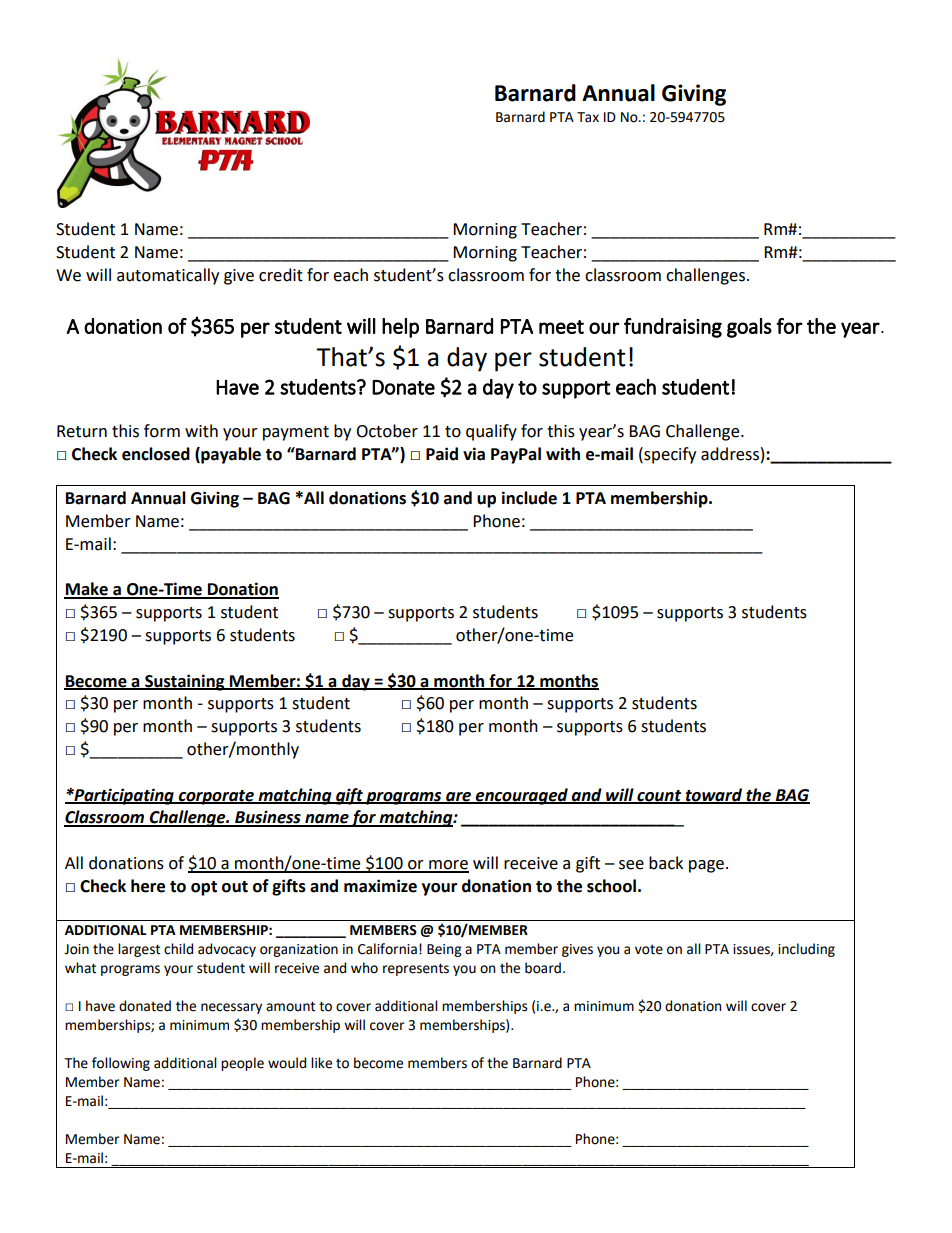  Describe the element at coordinates (588, 117) in the screenshot. I see `Tax` at that location.
